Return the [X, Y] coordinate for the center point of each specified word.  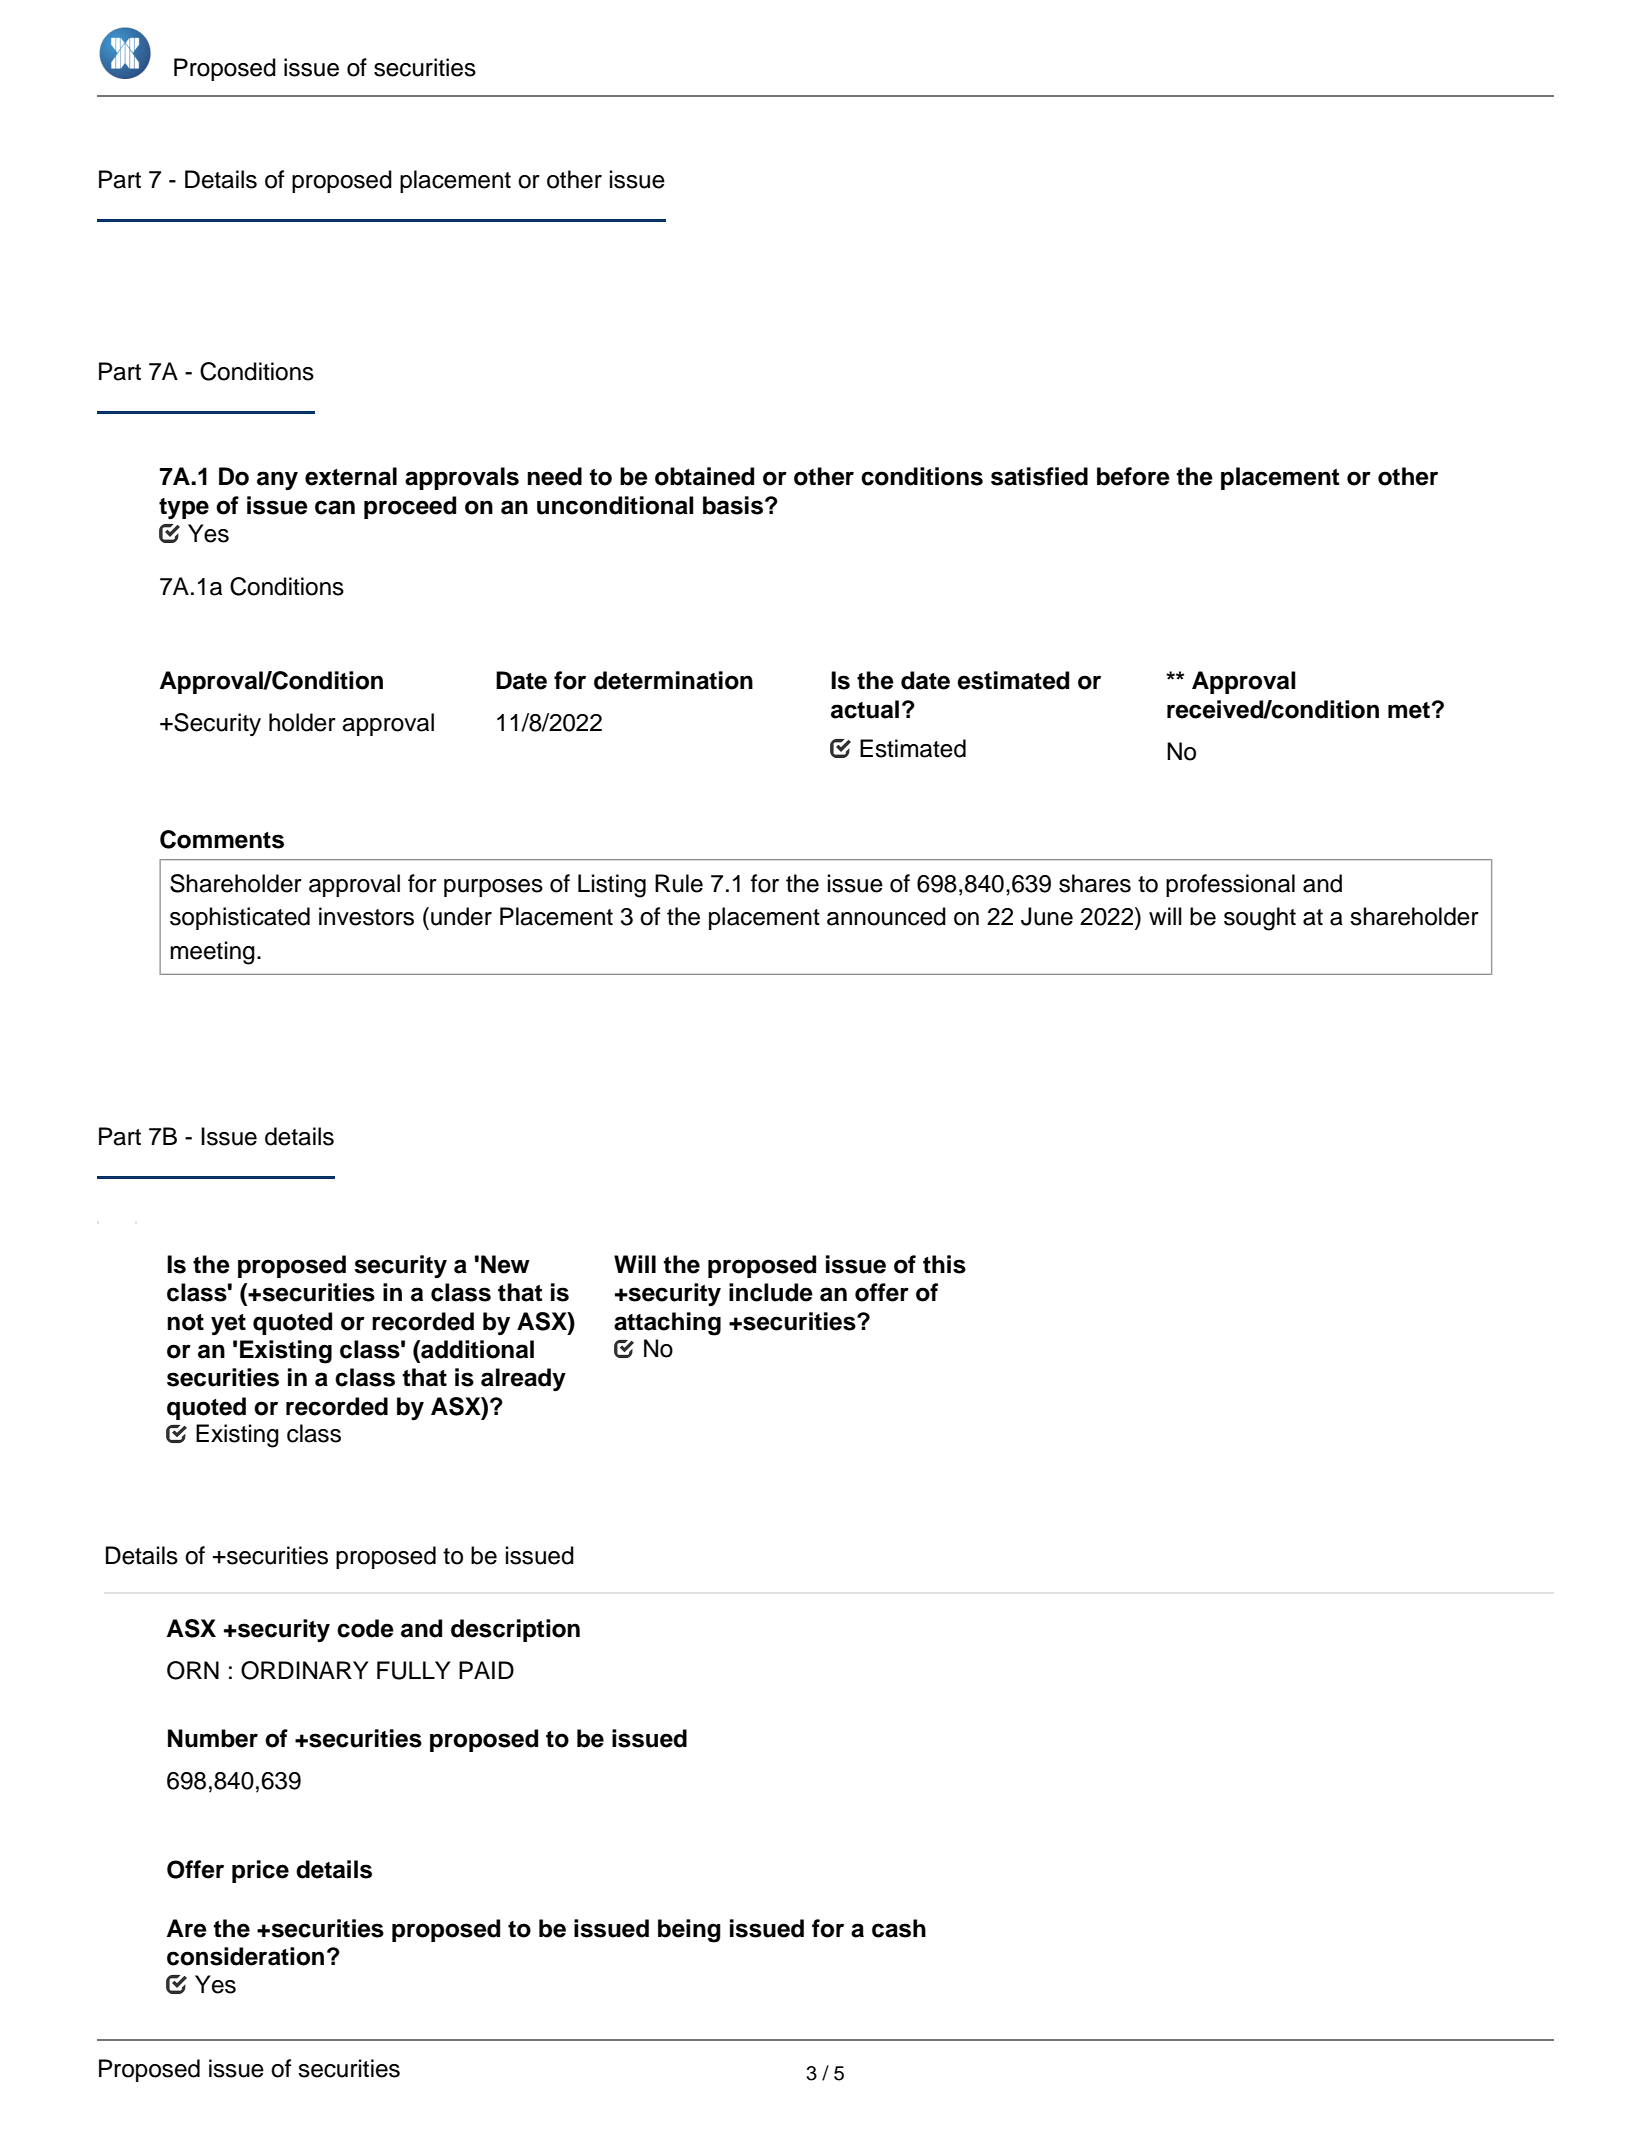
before [1133, 476]
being [689, 1931]
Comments [222, 839]
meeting [212, 953]
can [335, 507]
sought [1260, 919]
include [771, 1292]
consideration [245, 1956]
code [365, 1628]
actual [865, 709]
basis [733, 505]
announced [886, 916]
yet [228, 1325]
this [944, 1264]
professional [1230, 885]
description [515, 1630]
